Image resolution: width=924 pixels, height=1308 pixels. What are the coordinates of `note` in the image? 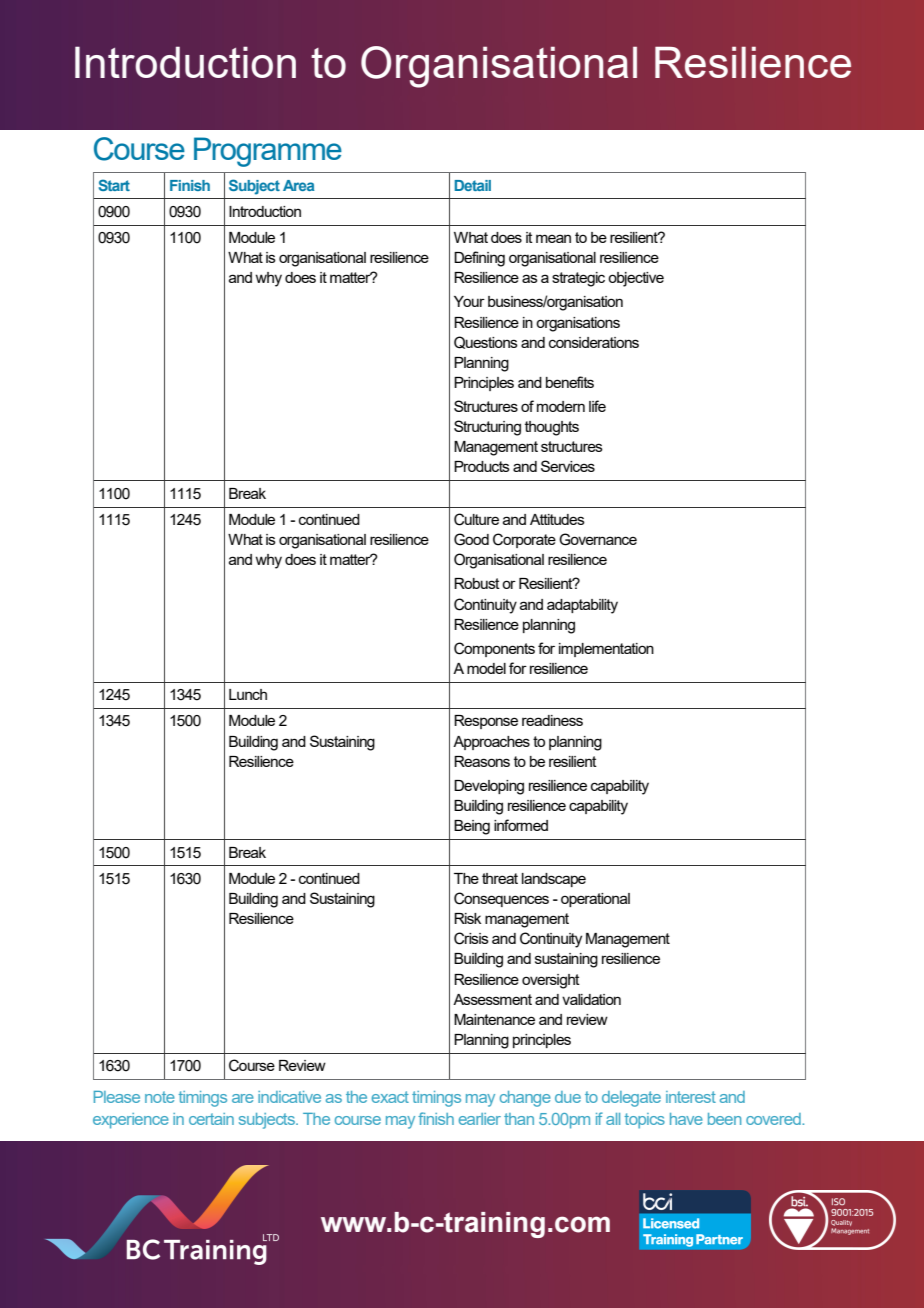 It's located at (160, 1097).
